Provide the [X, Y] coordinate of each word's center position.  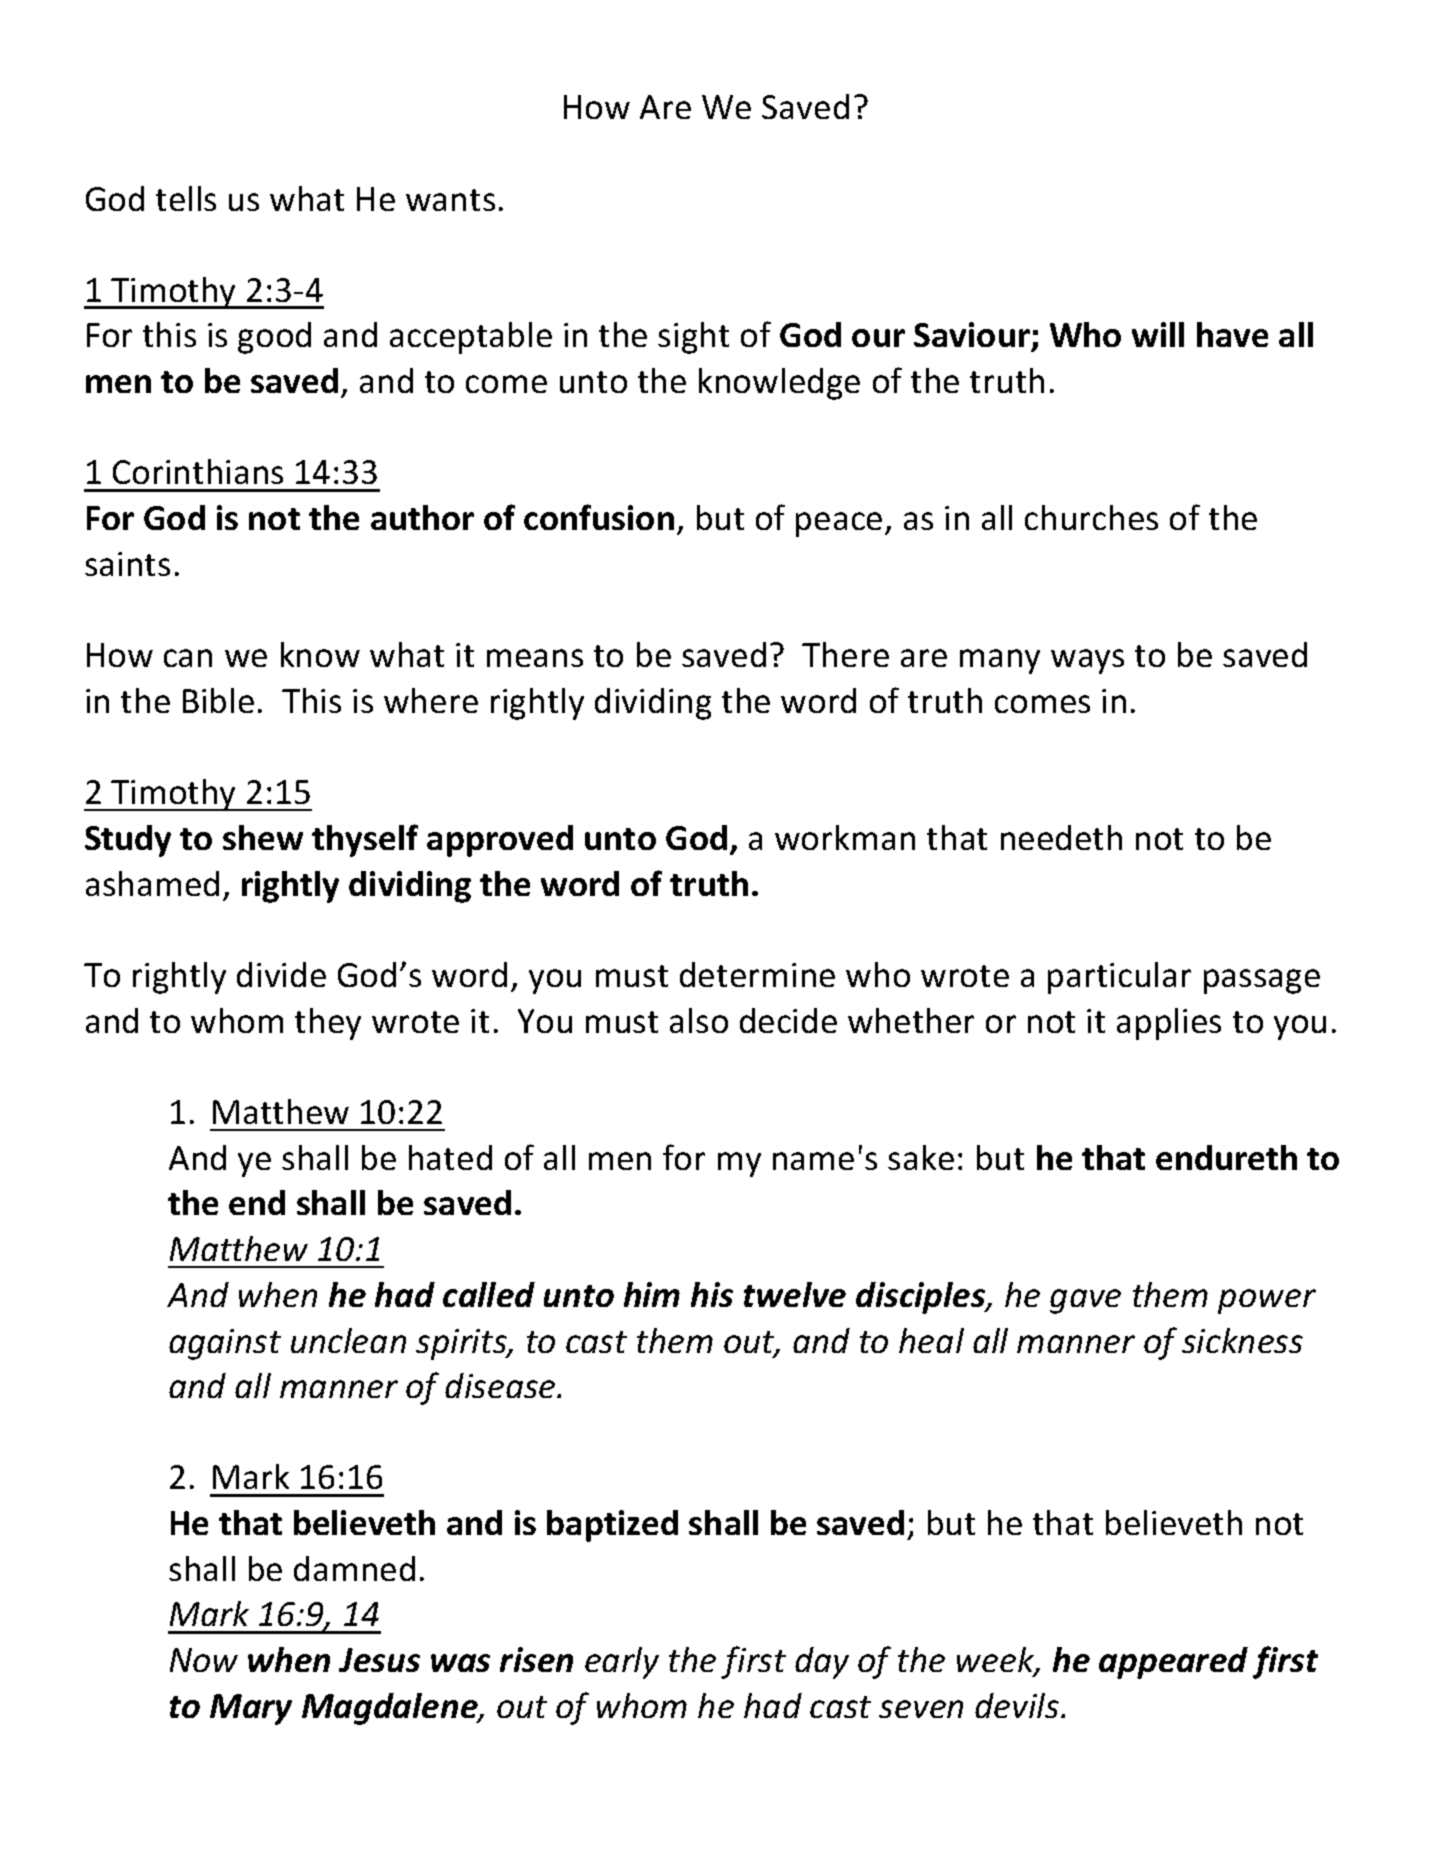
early [622, 1663]
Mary [251, 1709]
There [845, 654]
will [1158, 334]
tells [186, 198]
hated [450, 1157]
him [652, 1294]
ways [1087, 661]
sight [693, 338]
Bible [218, 700]
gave [1085, 1301]
